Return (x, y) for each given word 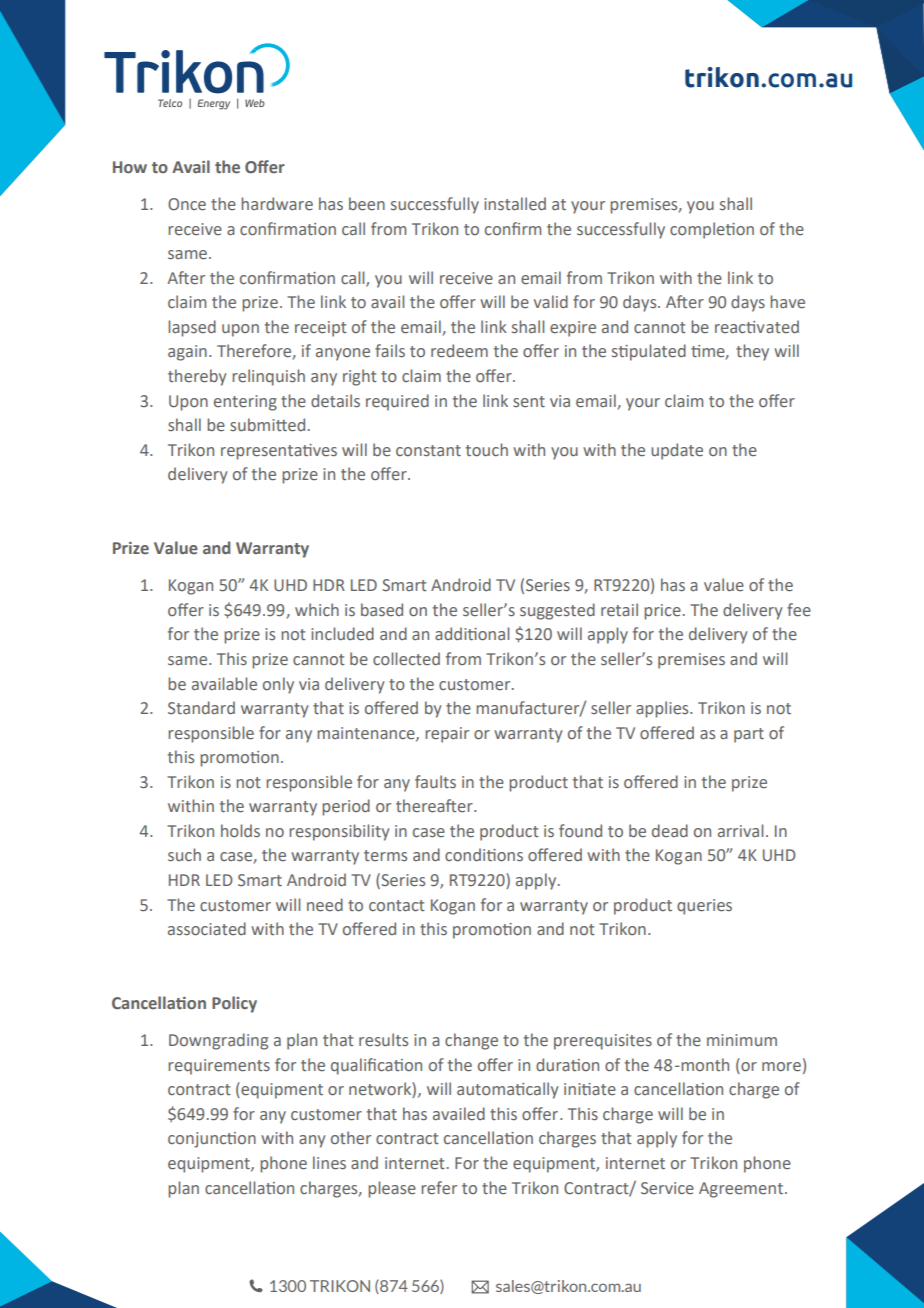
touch (487, 449)
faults (435, 781)
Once (187, 204)
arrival (740, 830)
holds (240, 830)
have (787, 302)
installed (515, 204)
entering (245, 403)
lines (329, 1163)
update (677, 451)
